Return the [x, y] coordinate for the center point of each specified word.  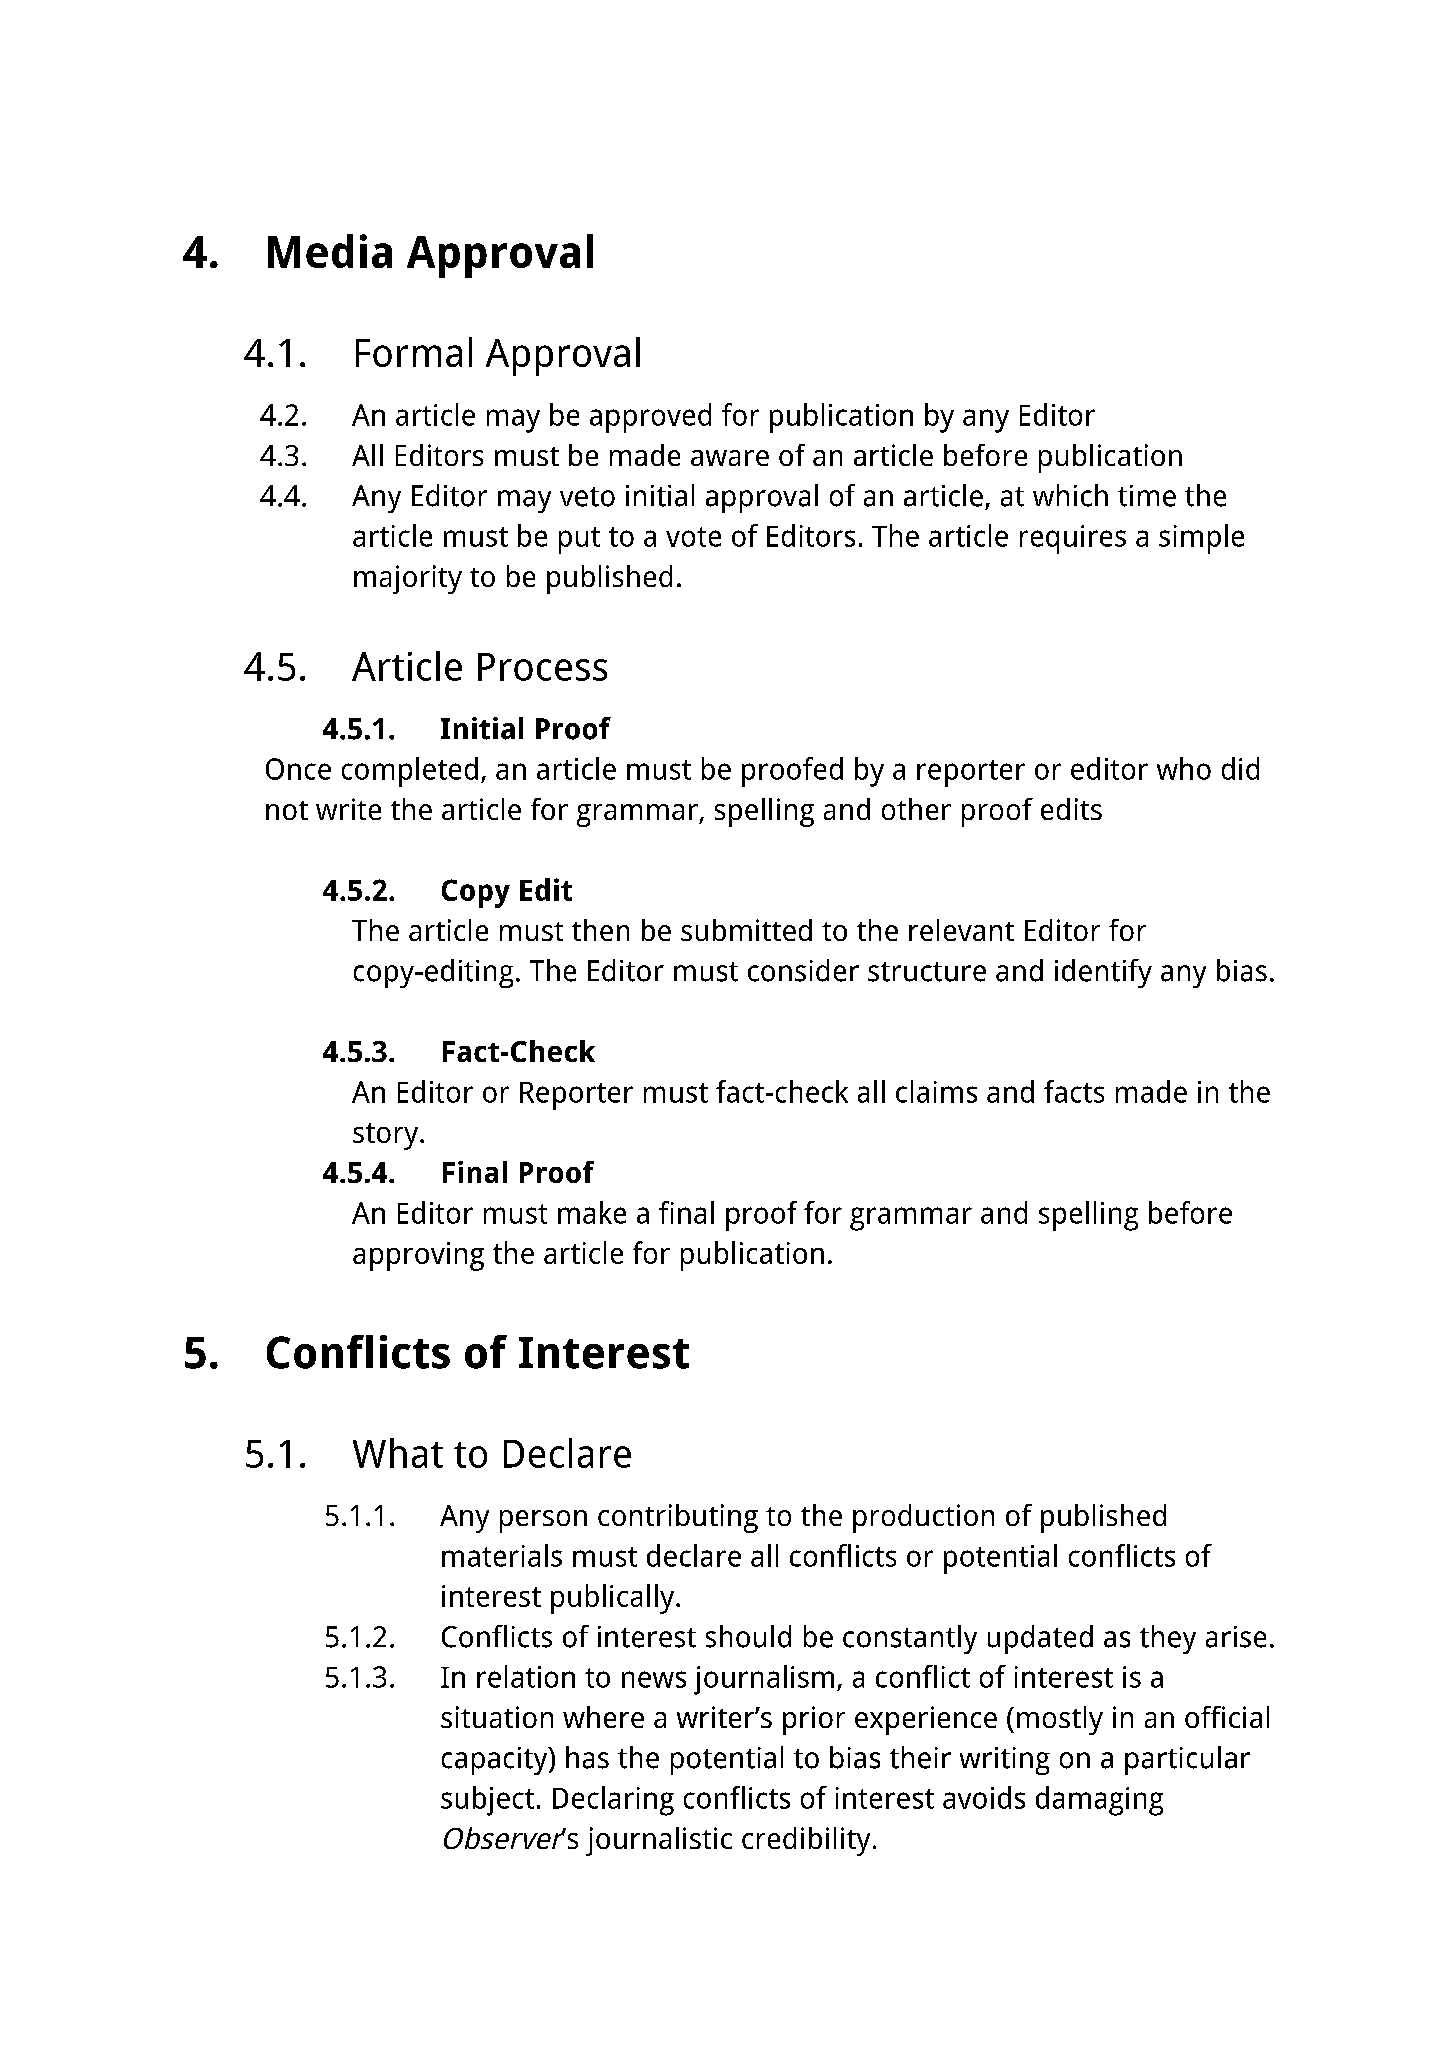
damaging [1099, 1801]
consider [803, 970]
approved [650, 418]
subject [487, 1801]
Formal [414, 352]
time [1147, 496]
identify [1103, 973]
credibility [806, 1841]
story [387, 1136]
